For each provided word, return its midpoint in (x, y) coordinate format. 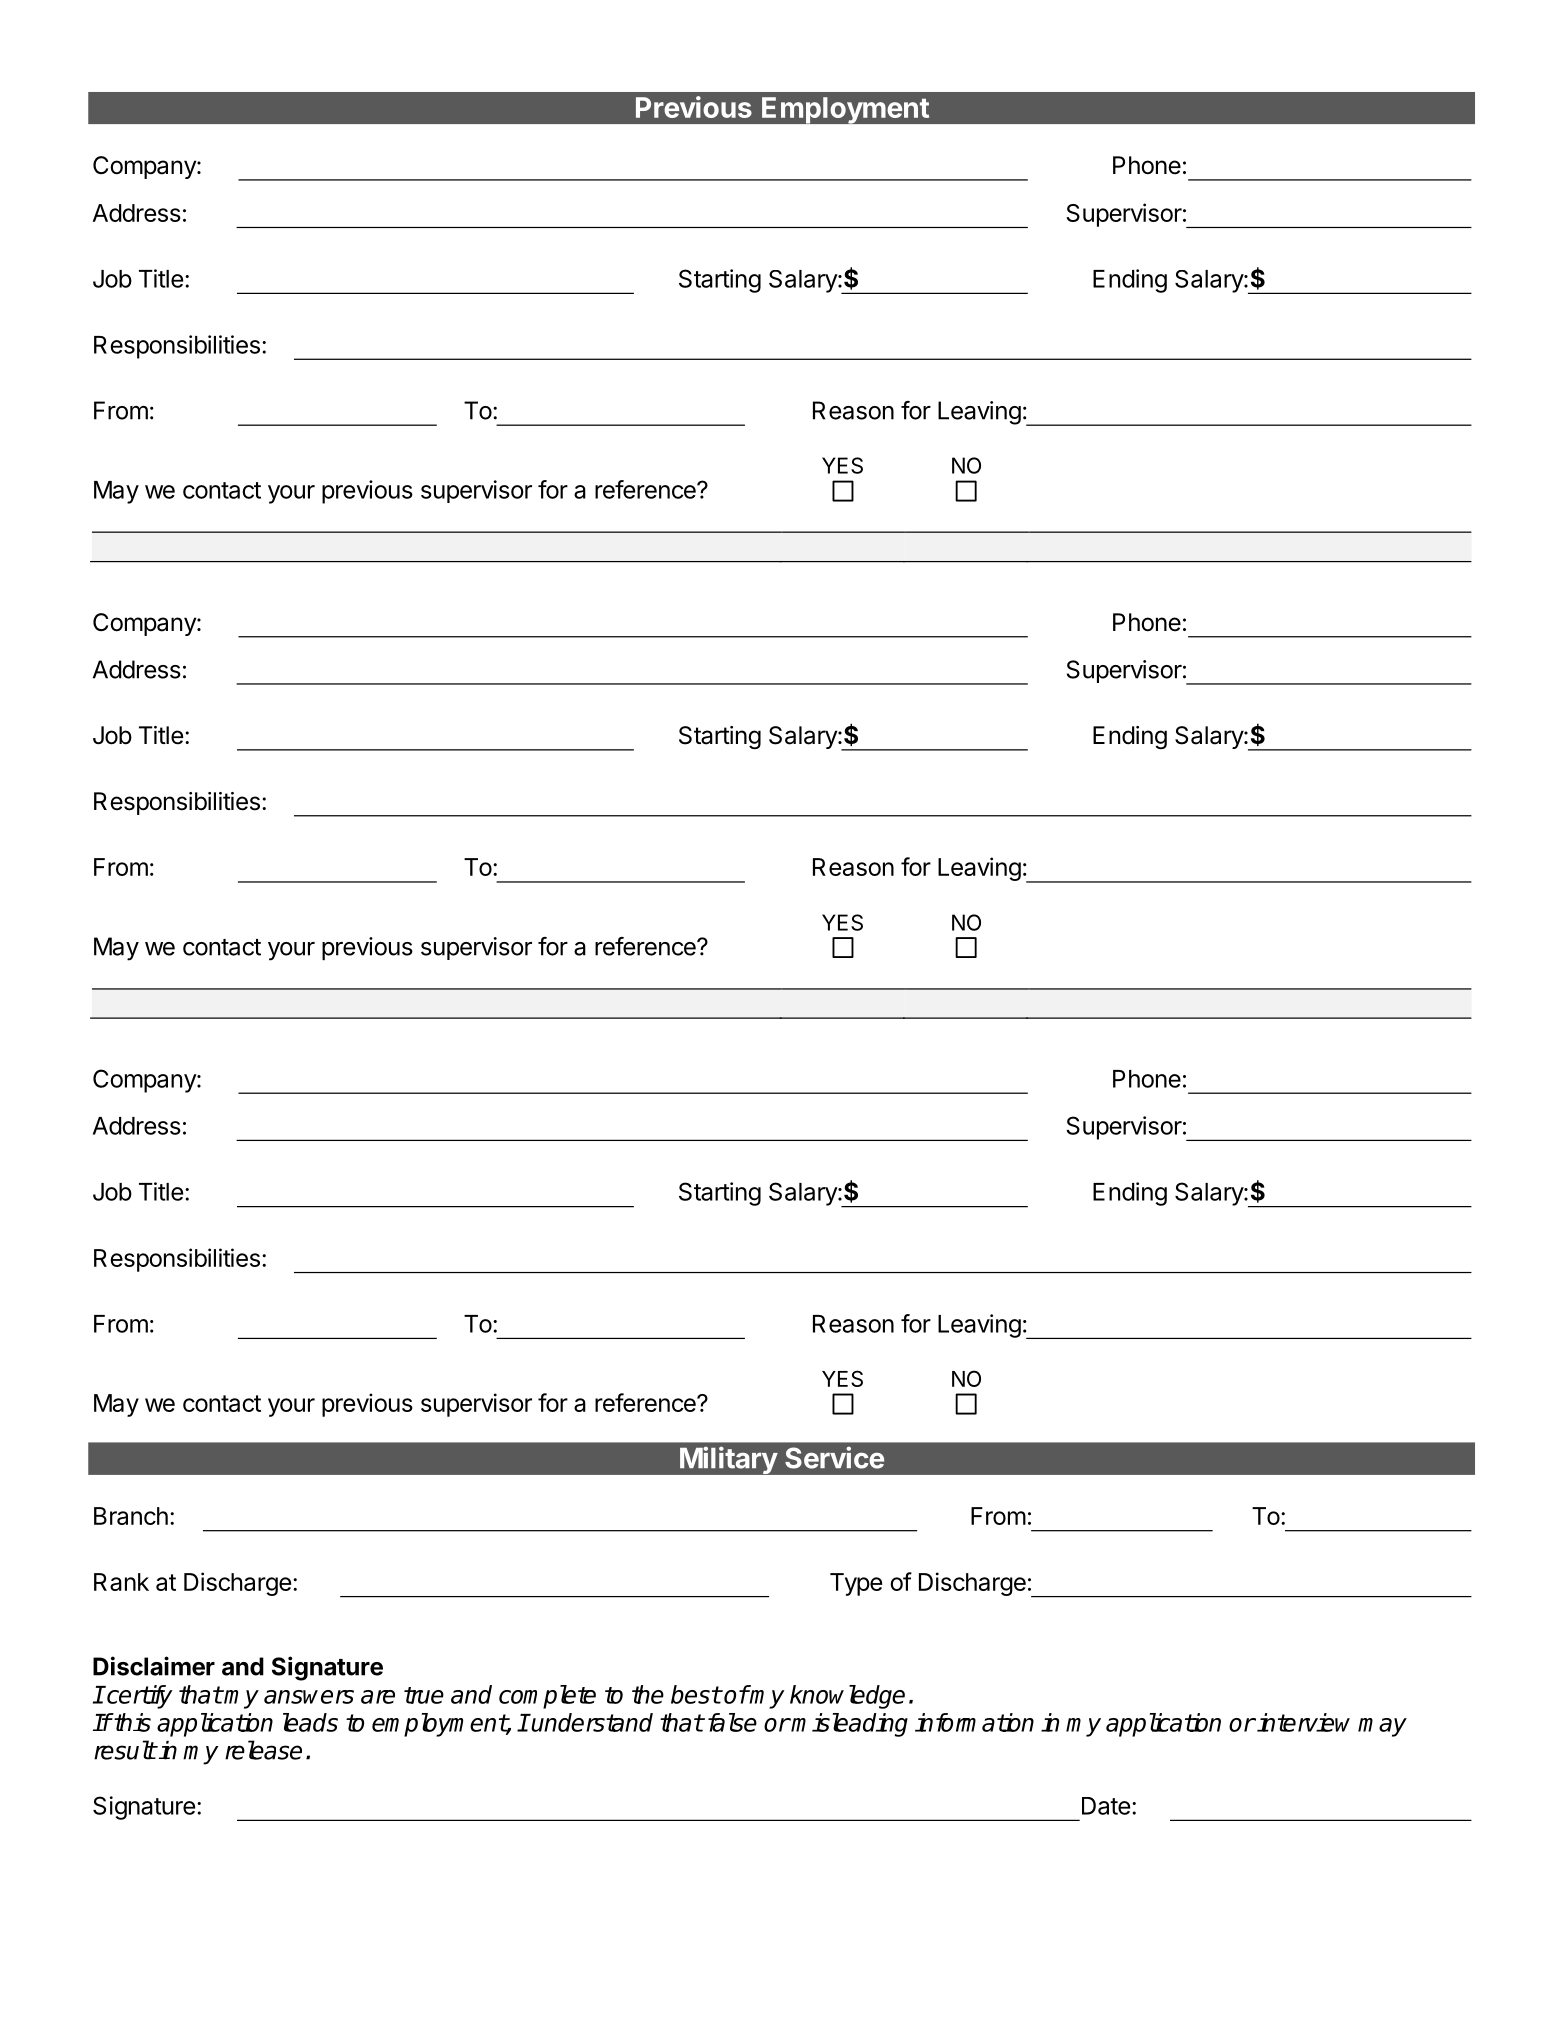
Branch (131, 1516)
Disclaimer (154, 1666)
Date (1106, 1806)
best (696, 1694)
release (263, 1750)
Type (856, 1584)
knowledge (847, 1697)
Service (834, 1457)
